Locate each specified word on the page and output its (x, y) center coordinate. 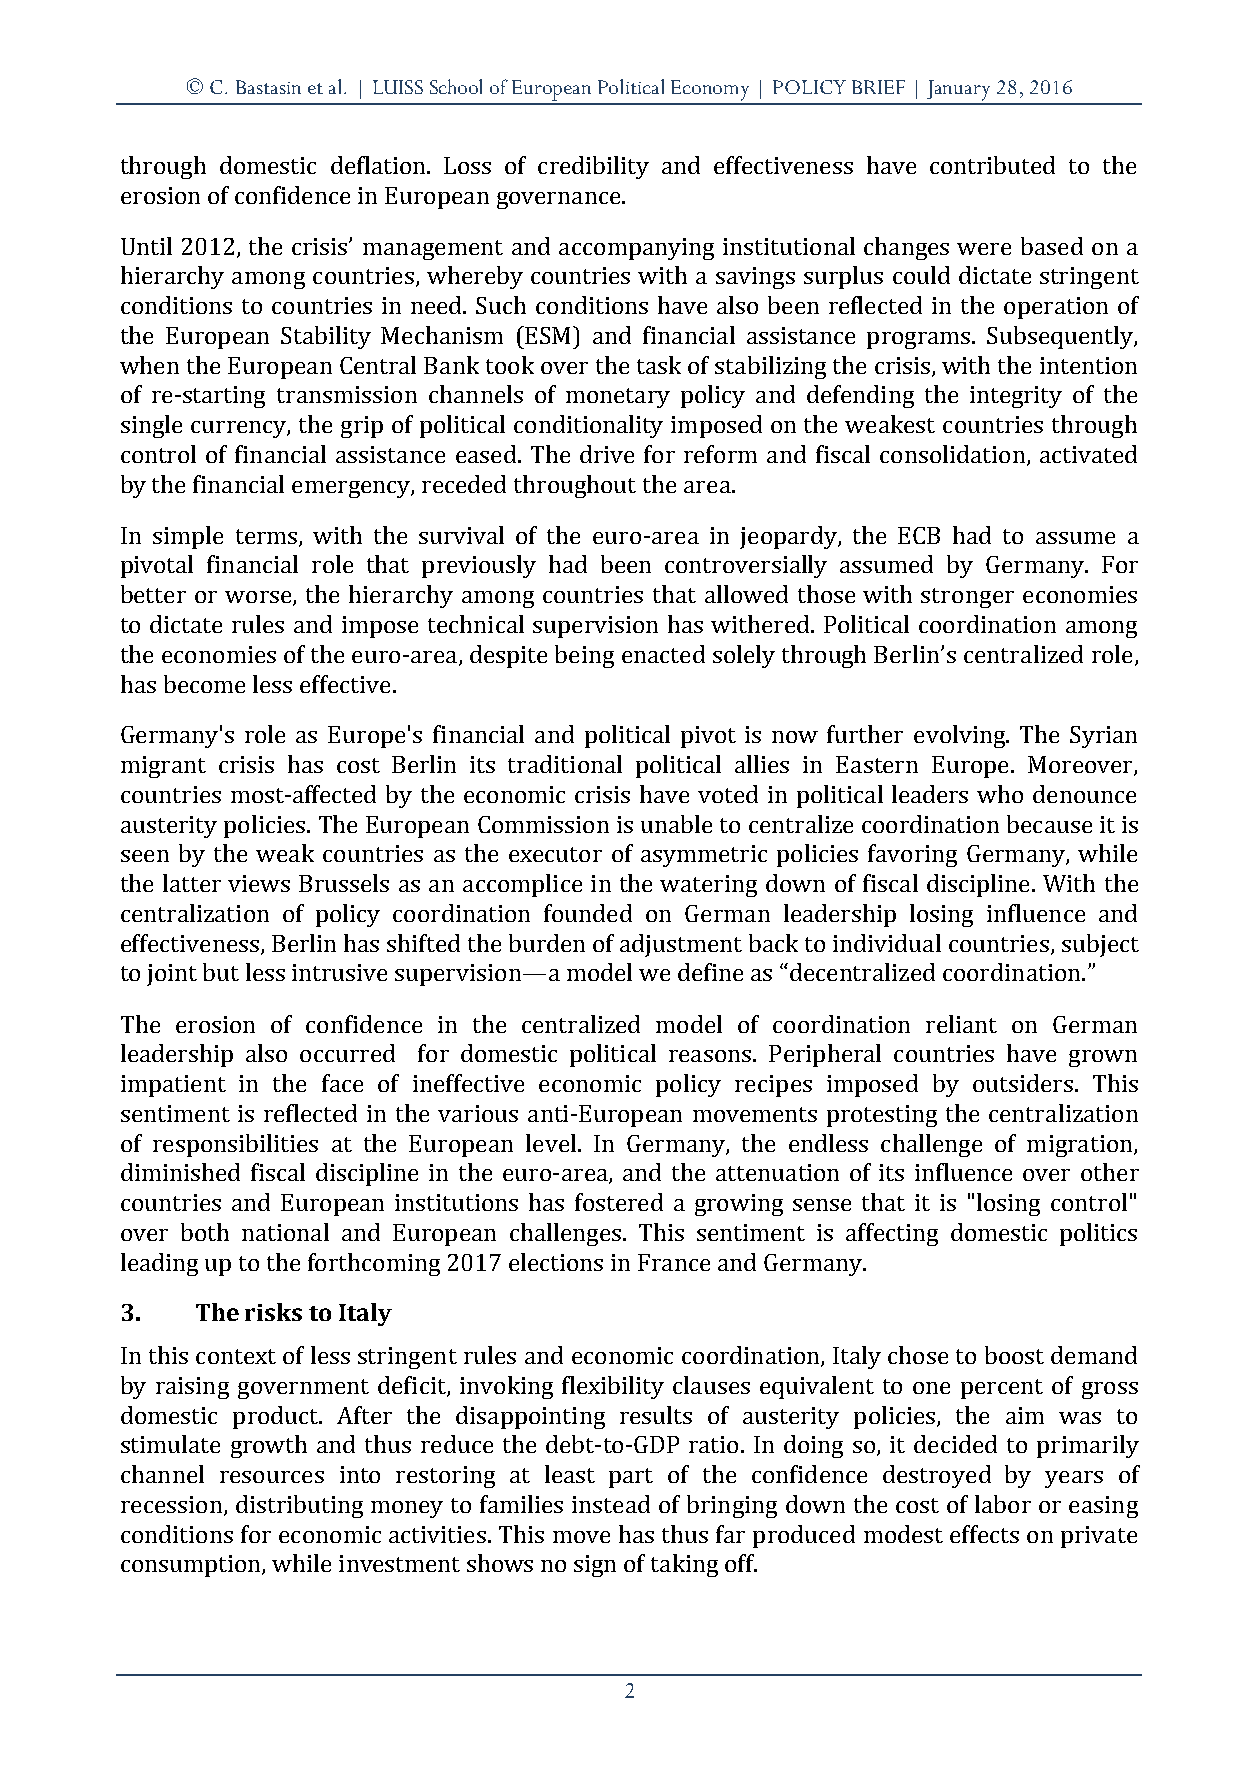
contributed (992, 165)
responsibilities (235, 1145)
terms (268, 537)
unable (676, 824)
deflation (379, 165)
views (259, 883)
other (1110, 1172)
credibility (593, 167)
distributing (299, 1506)
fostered (619, 1202)
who (1000, 794)
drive (607, 454)
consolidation (954, 455)
